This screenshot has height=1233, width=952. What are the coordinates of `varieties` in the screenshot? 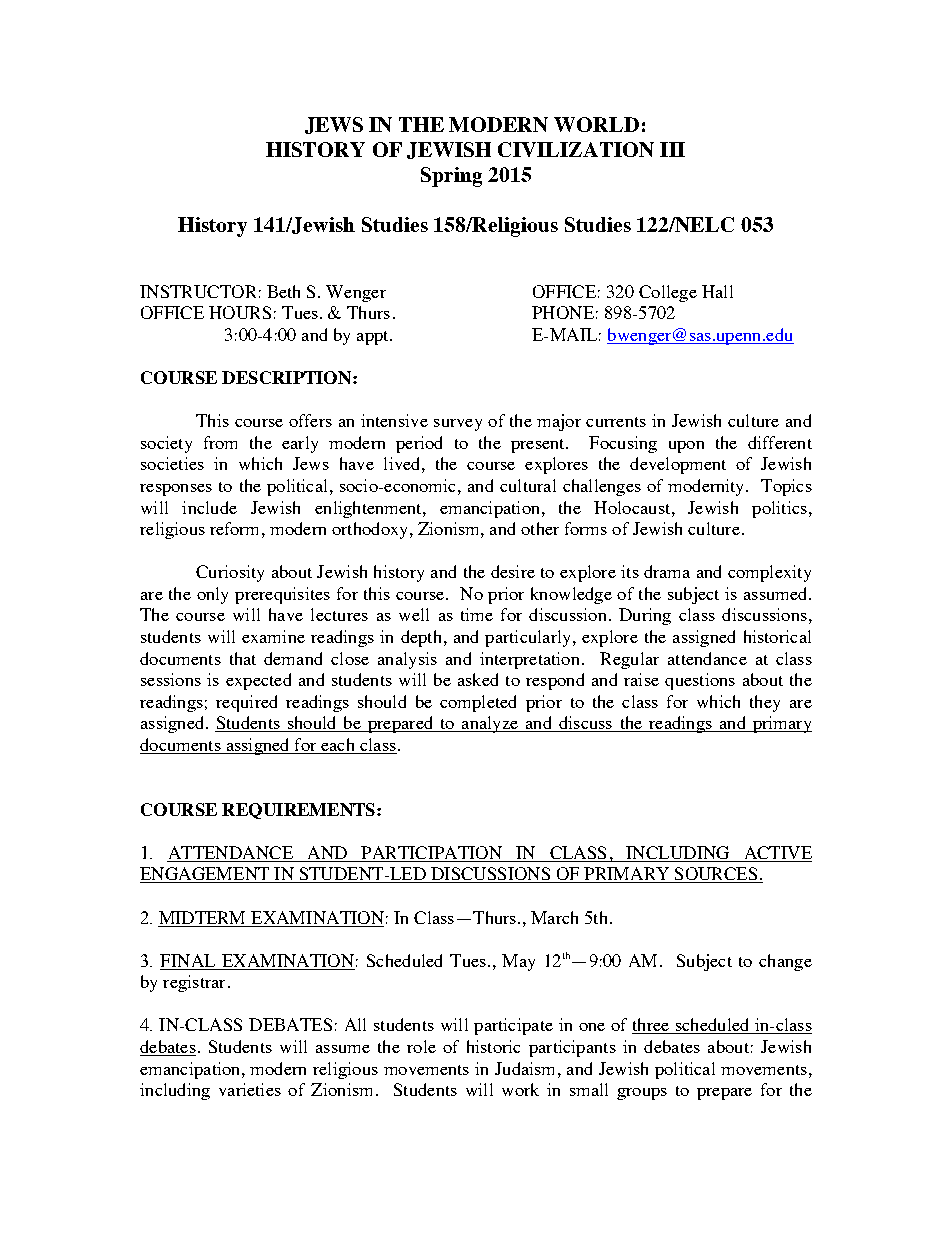 It's located at (250, 1089).
